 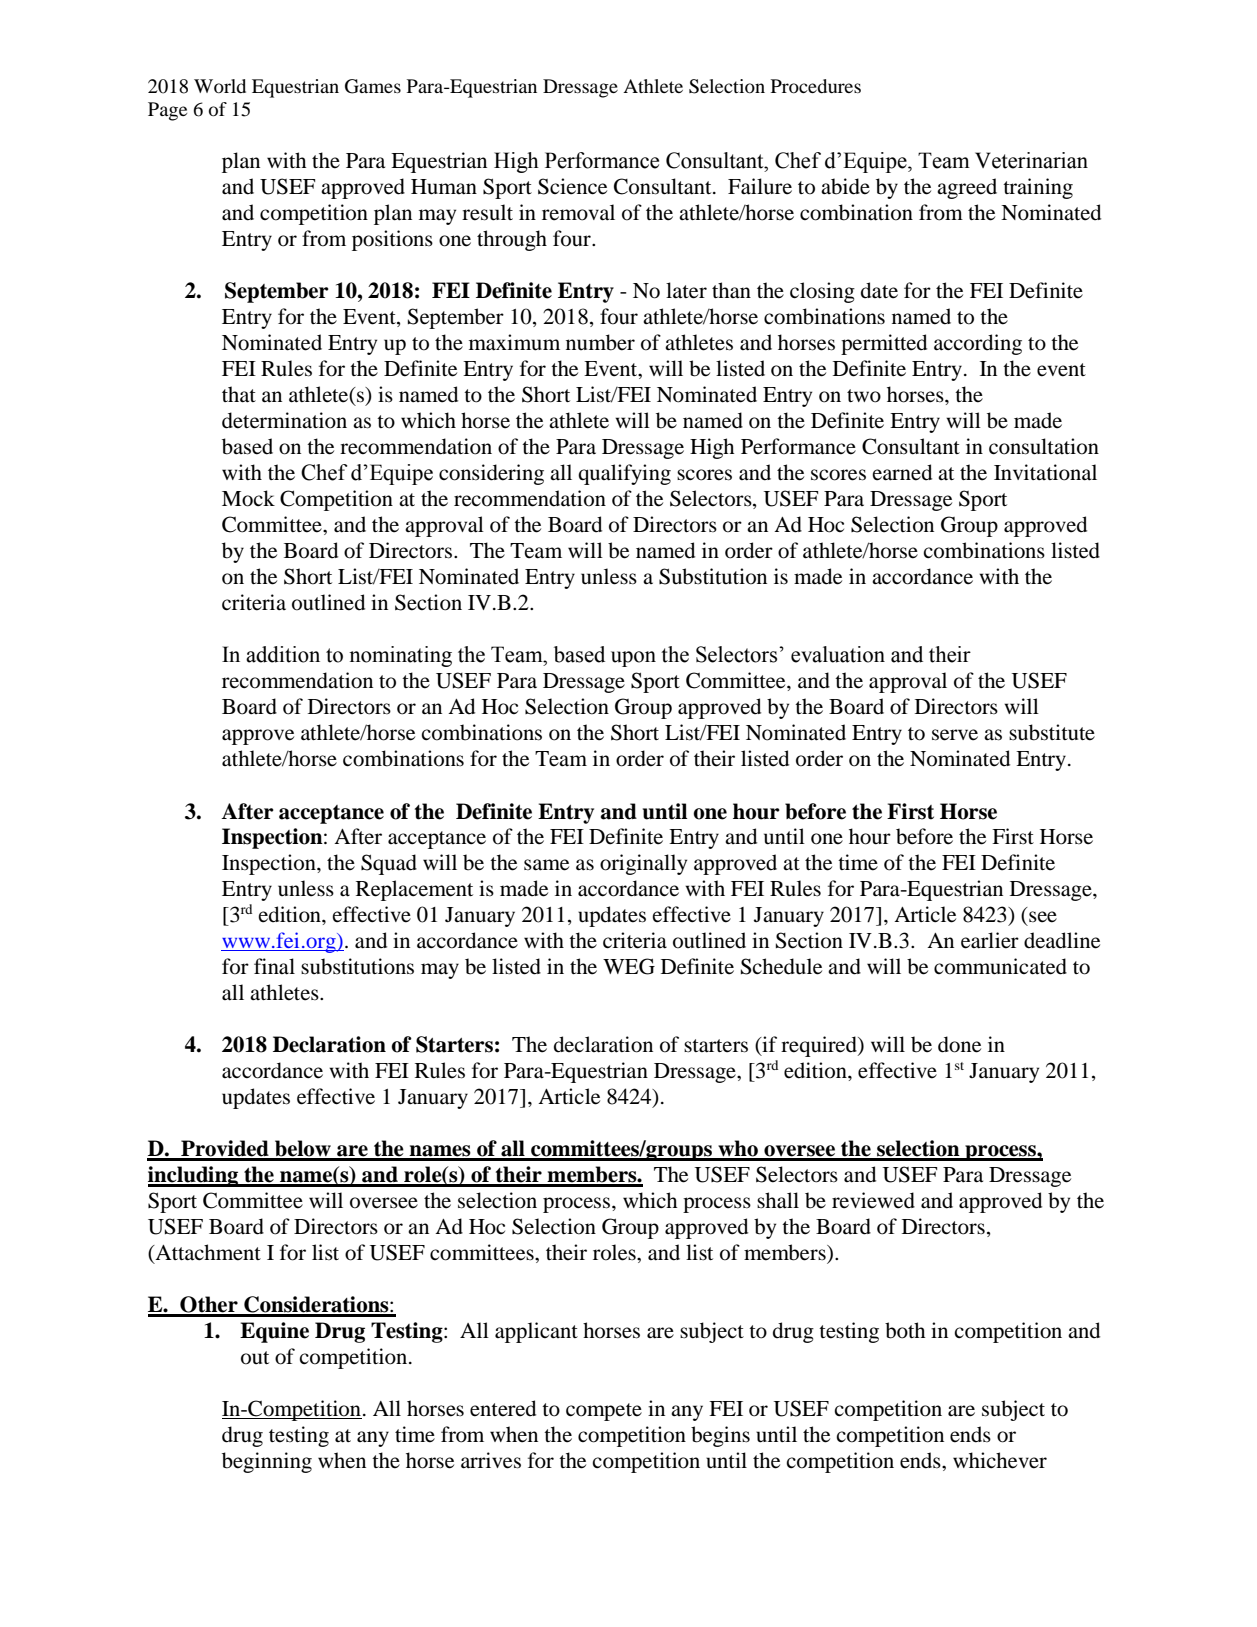 What do you see at coordinates (905, 1330) in the document?
I see `both` at bounding box center [905, 1330].
